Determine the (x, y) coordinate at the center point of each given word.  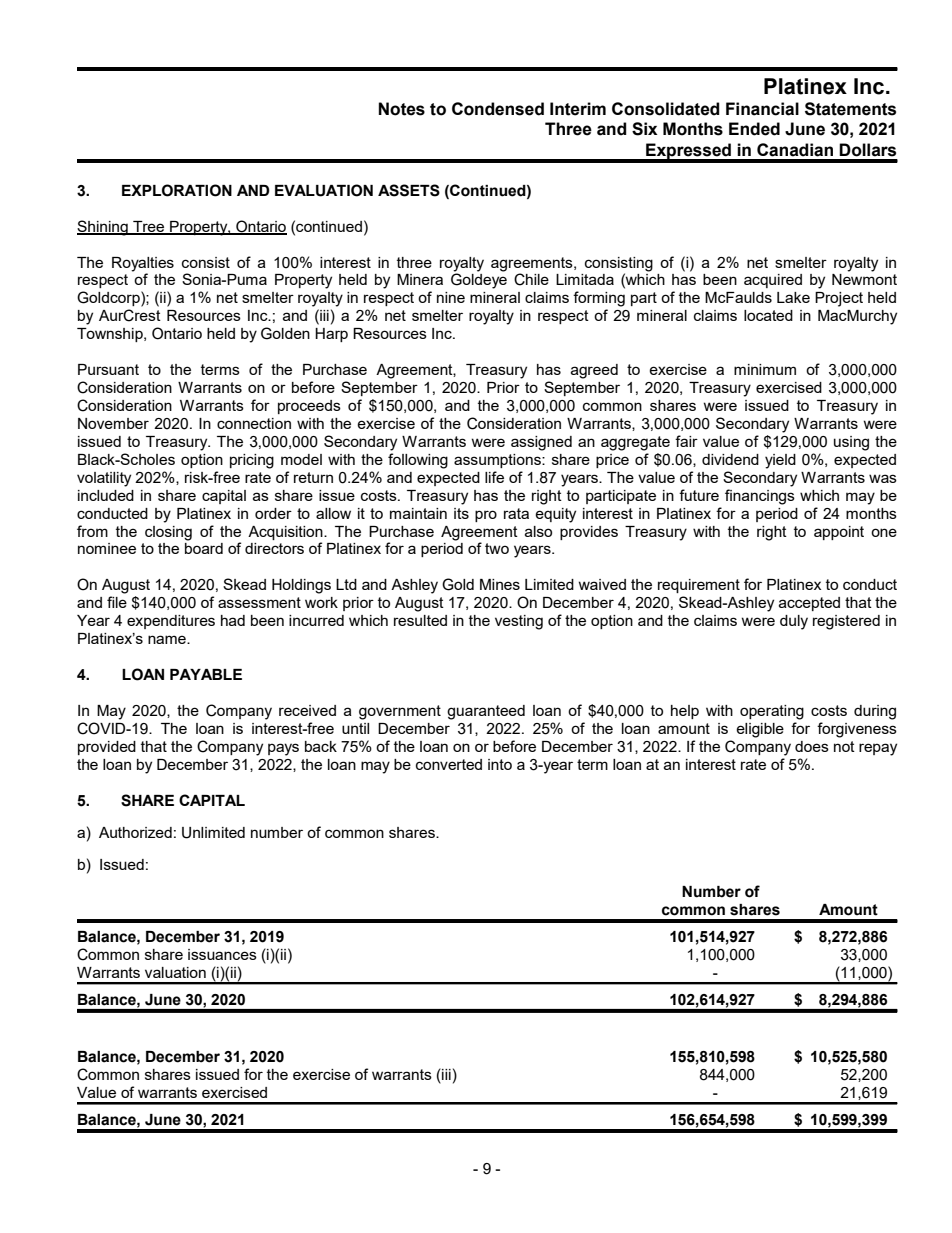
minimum (765, 369)
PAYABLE (206, 674)
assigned (541, 443)
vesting (519, 622)
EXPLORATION (177, 190)
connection (254, 423)
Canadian (795, 150)
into (500, 764)
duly (794, 622)
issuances (222, 954)
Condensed (498, 109)
